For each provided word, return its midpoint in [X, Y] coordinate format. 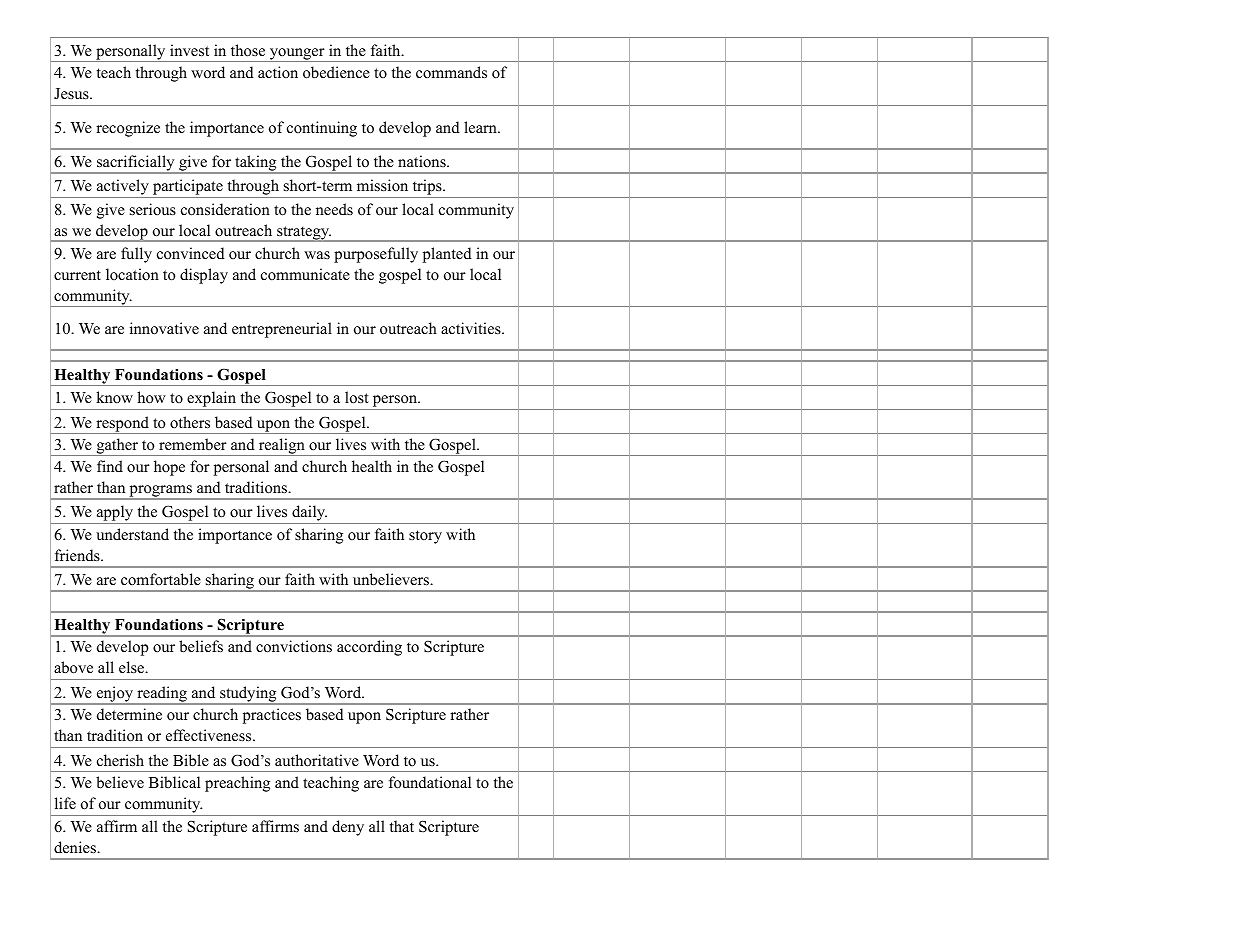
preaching [237, 784]
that [402, 826]
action [278, 72]
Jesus [72, 94]
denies [76, 847]
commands [451, 72]
